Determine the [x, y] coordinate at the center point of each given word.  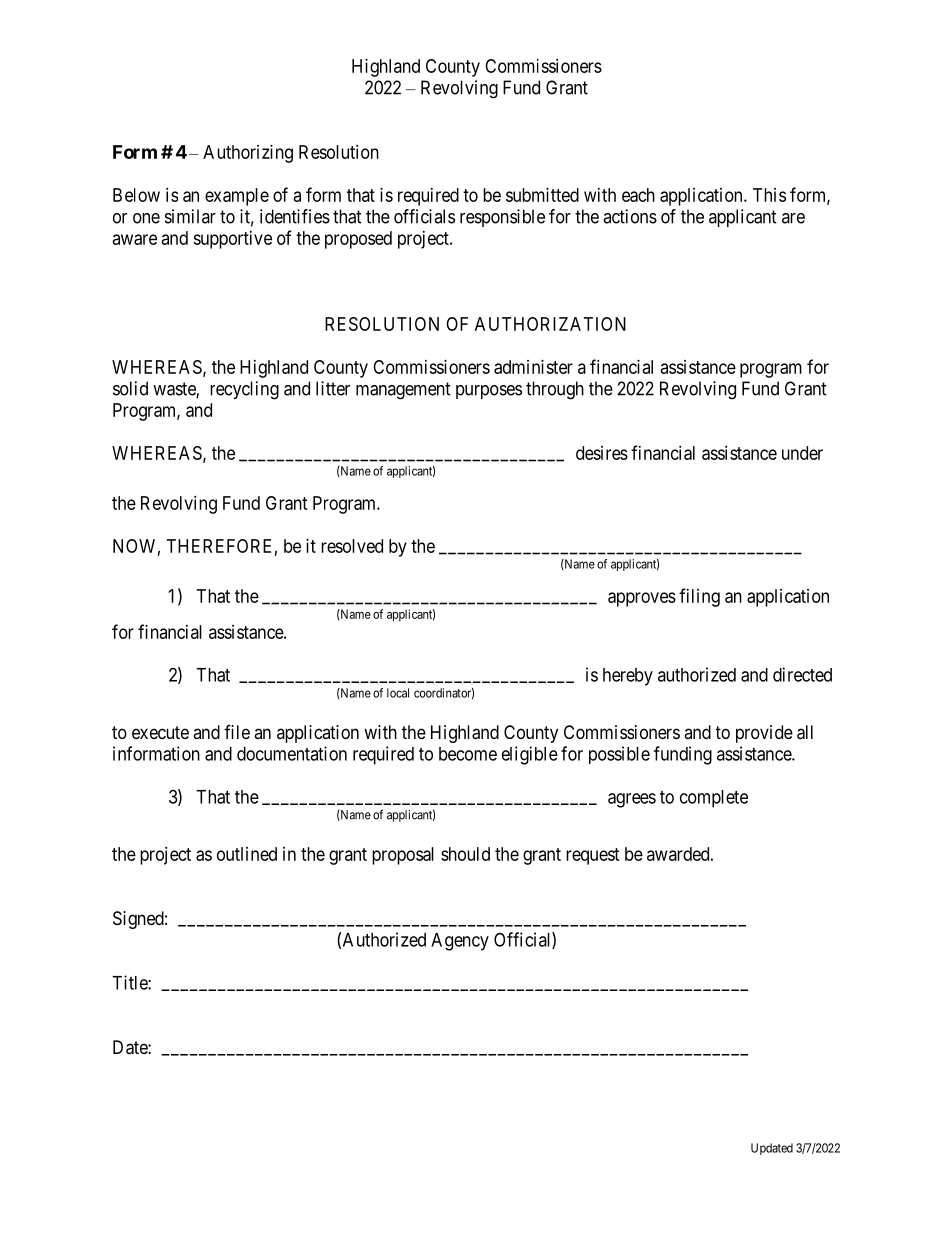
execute [160, 732]
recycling [244, 390]
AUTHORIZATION [550, 324]
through [555, 390]
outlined [247, 854]
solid [130, 388]
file [237, 732]
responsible [502, 218]
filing [699, 597]
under [802, 453]
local [398, 693]
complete [714, 799]
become [468, 754]
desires [602, 453]
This [769, 195]
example [237, 197]
